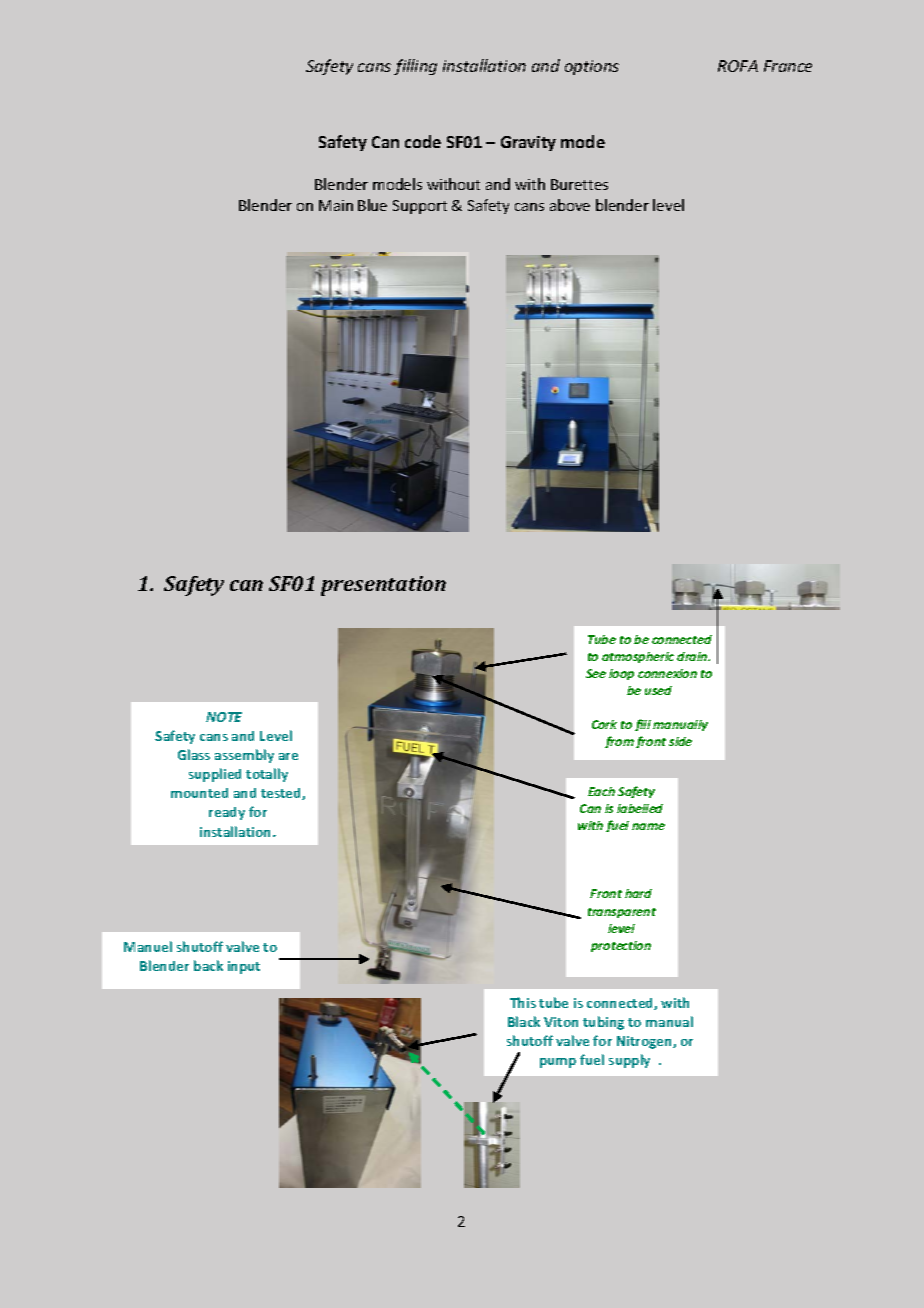 The height and width of the document is (1308, 924). Describe the element at coordinates (244, 967) in the document. I see `input` at that location.
